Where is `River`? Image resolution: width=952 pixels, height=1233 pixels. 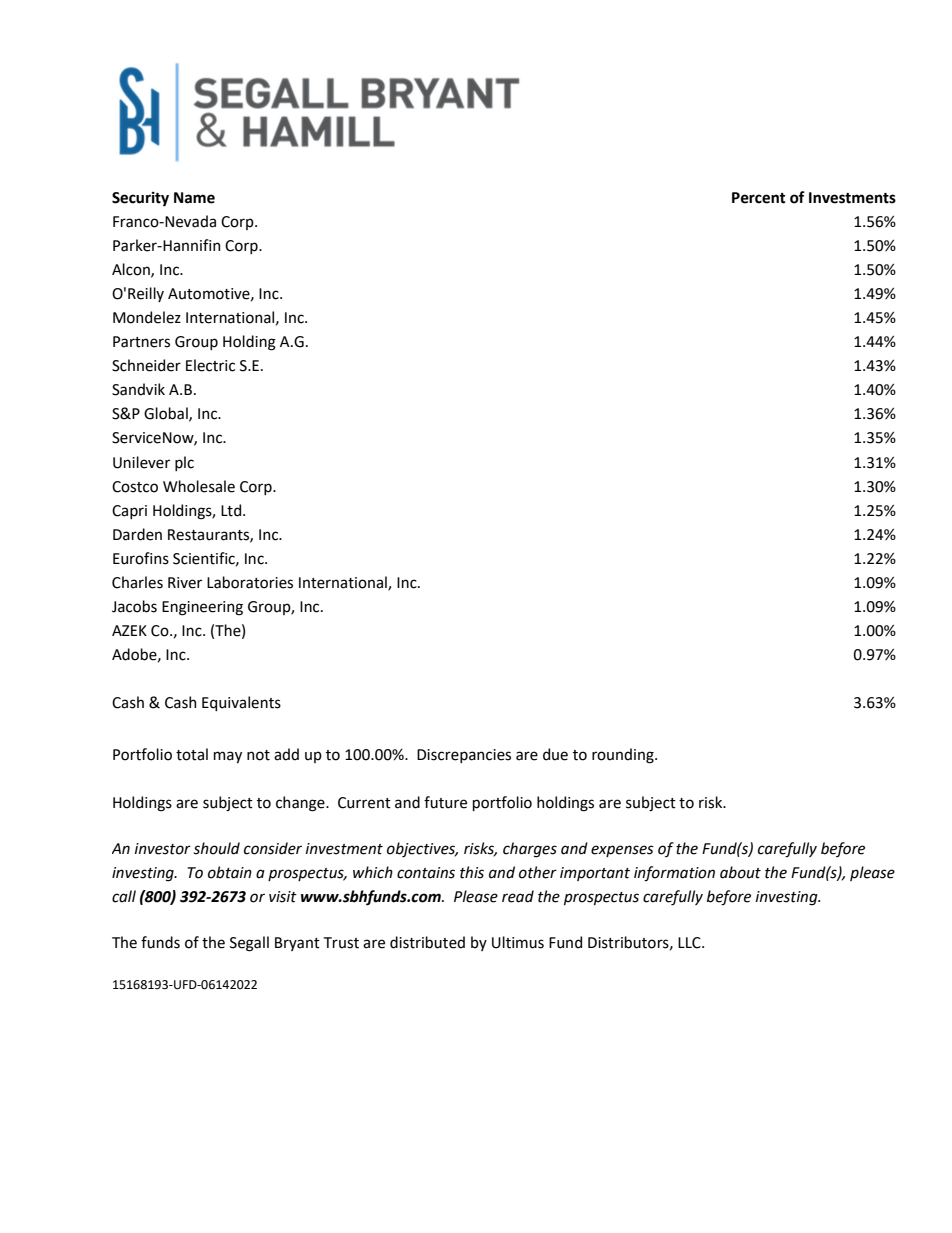
River is located at coordinates (185, 583).
